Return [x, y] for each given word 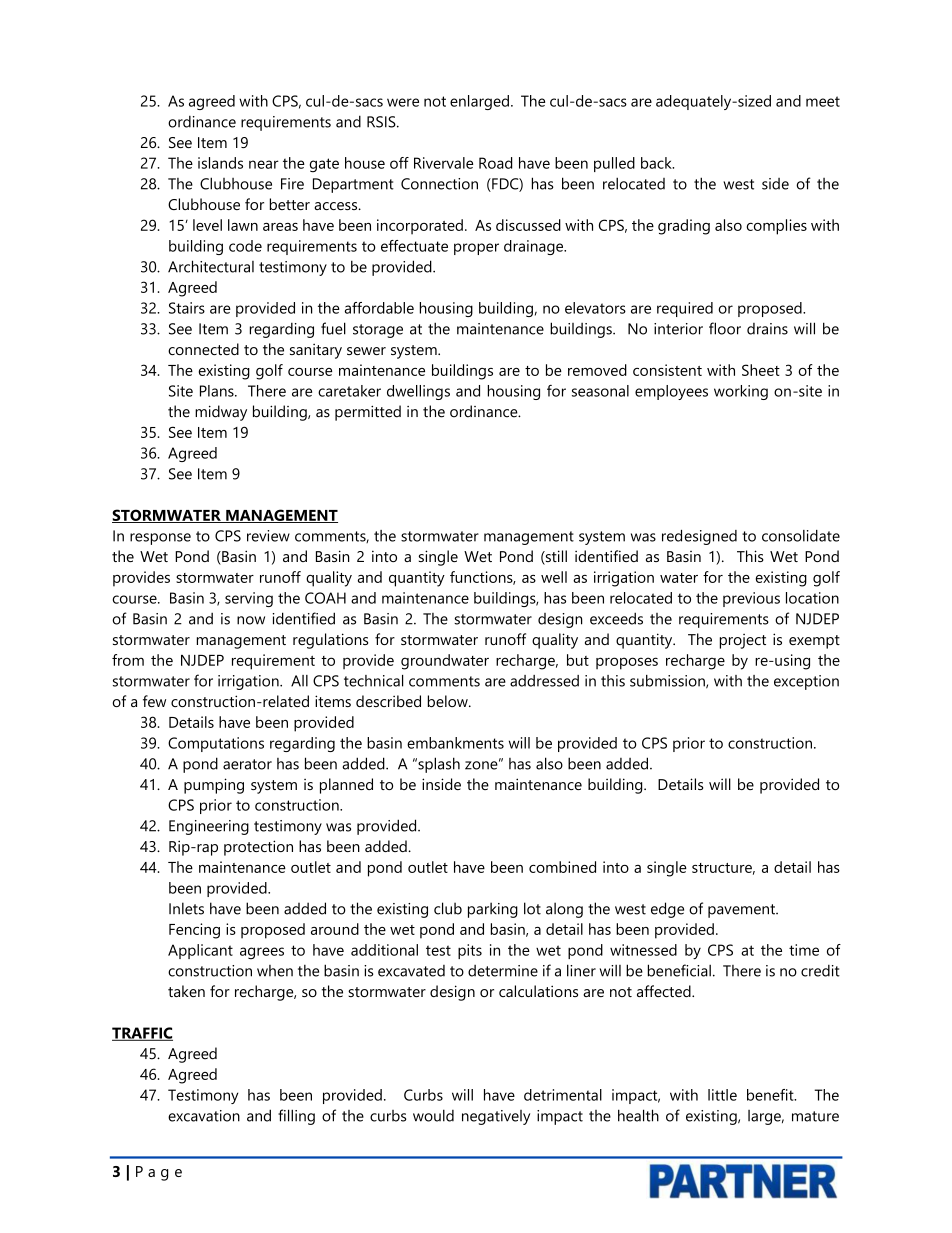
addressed [544, 681]
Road [495, 163]
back [657, 163]
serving [249, 599]
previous [751, 599]
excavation [204, 1116]
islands [220, 163]
